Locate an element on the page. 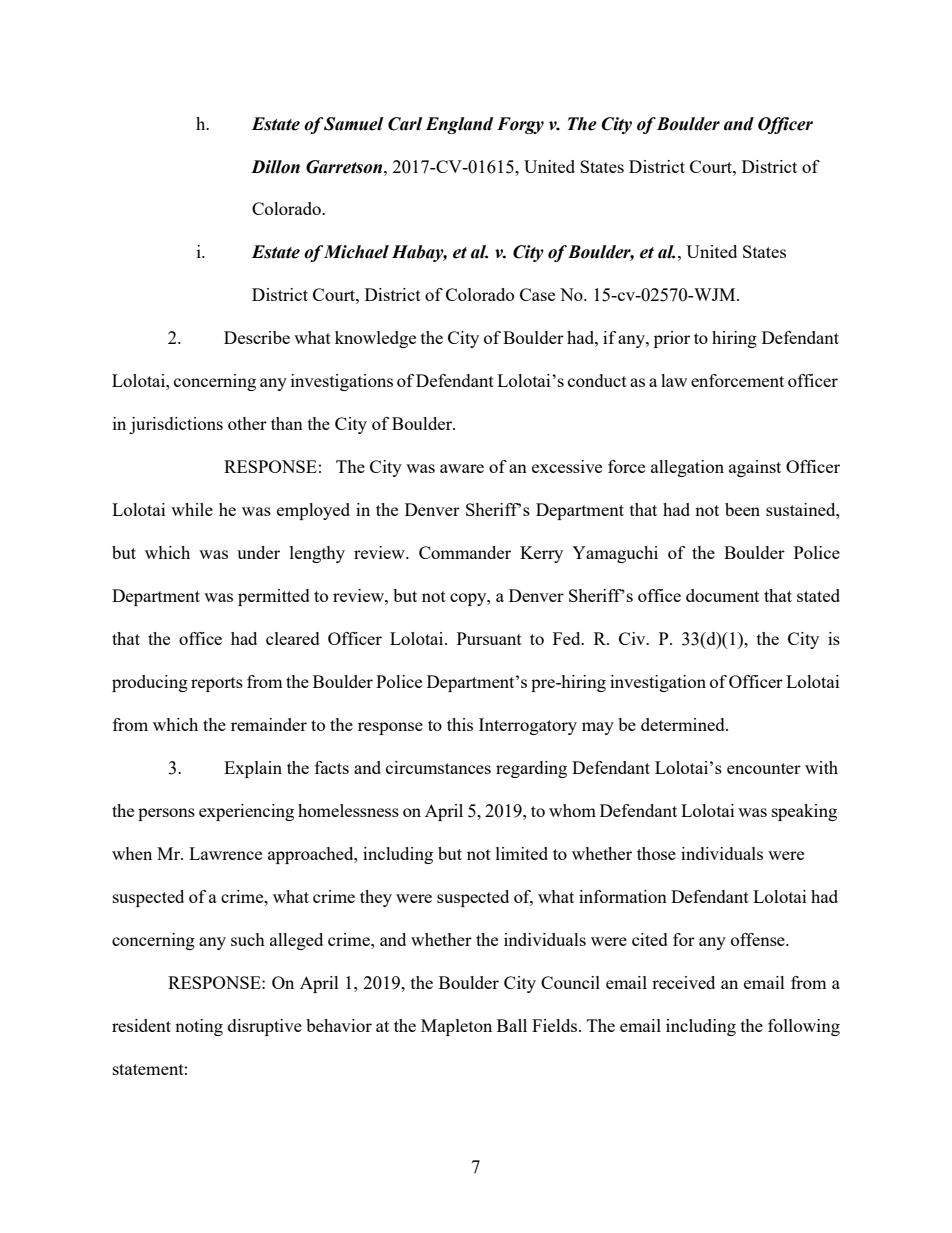  received is located at coordinates (683, 982).
